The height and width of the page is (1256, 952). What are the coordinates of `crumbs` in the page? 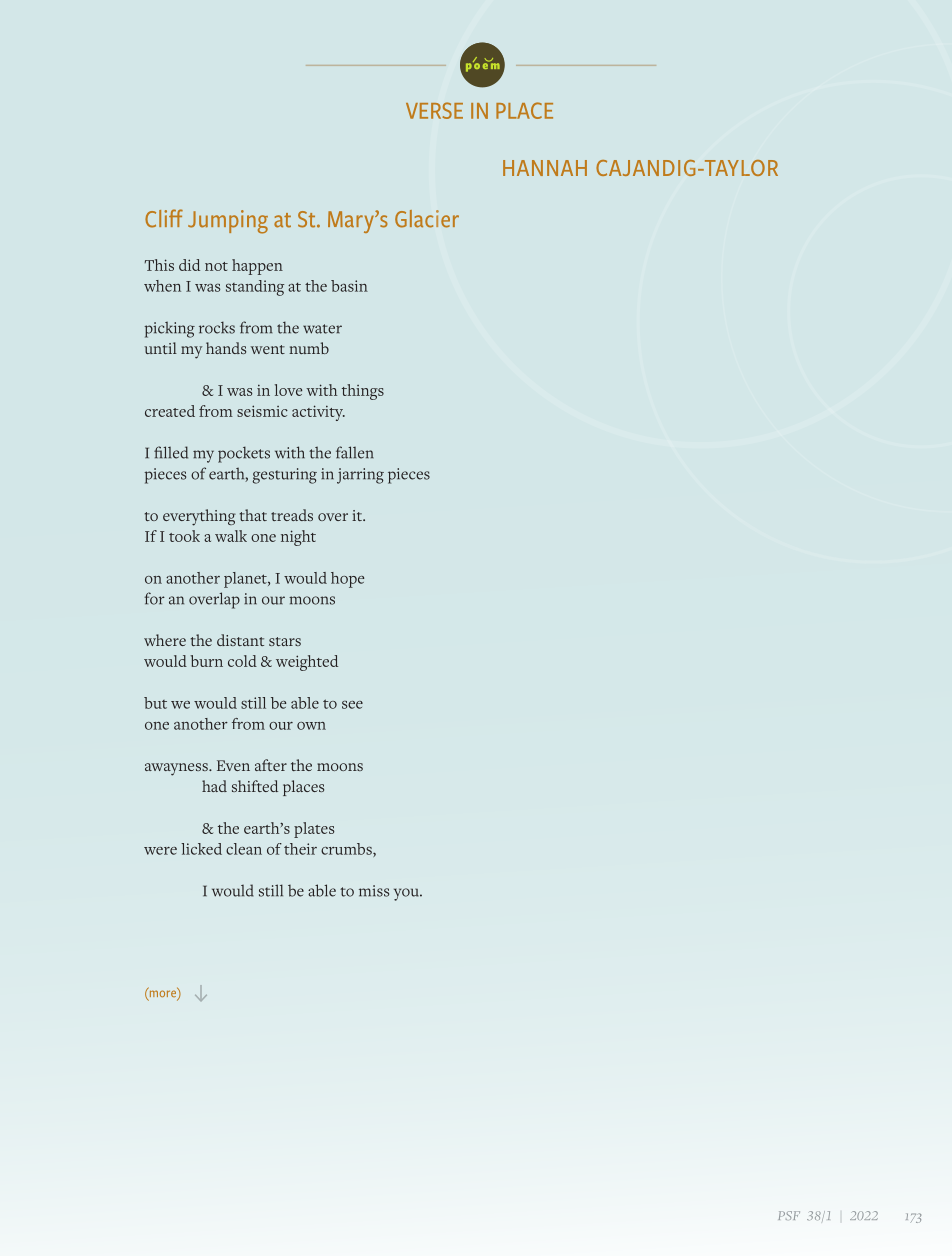 It's located at (347, 850).
